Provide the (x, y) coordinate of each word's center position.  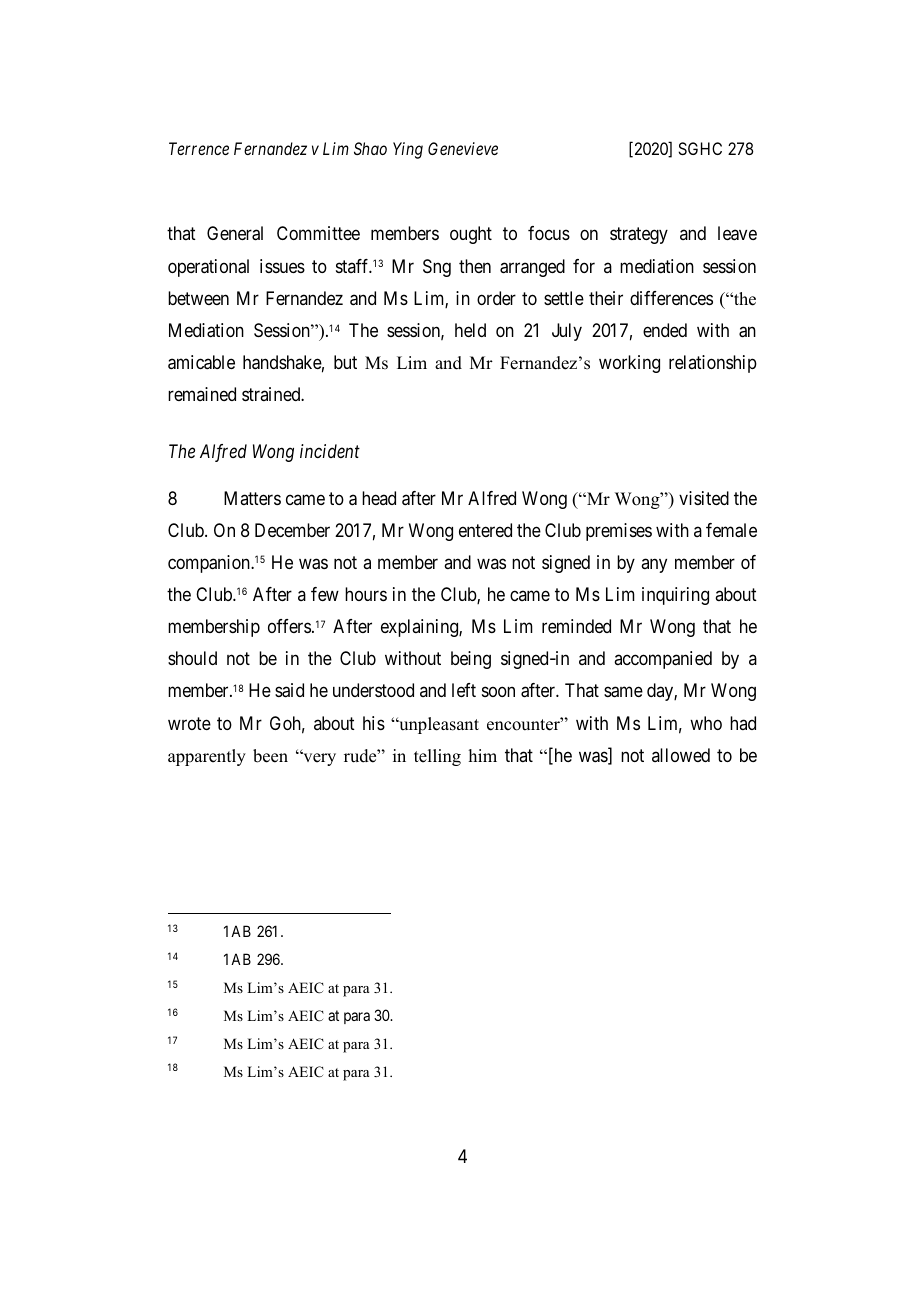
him (482, 755)
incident (330, 451)
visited (704, 498)
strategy (639, 236)
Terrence (199, 148)
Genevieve (463, 148)
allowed (681, 755)
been (270, 756)
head (379, 498)
